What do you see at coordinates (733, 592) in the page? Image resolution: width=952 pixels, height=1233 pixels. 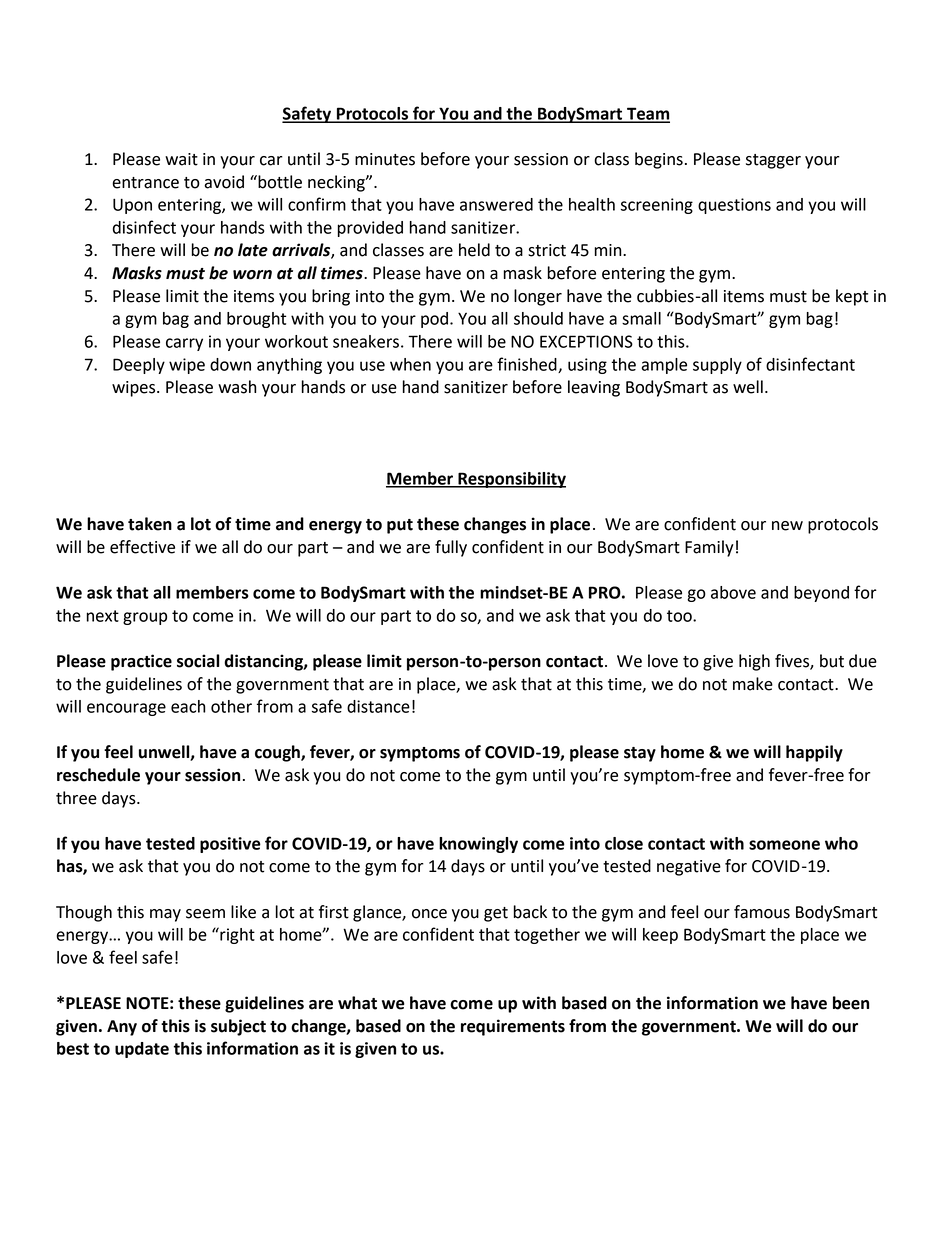 I see `above` at bounding box center [733, 592].
